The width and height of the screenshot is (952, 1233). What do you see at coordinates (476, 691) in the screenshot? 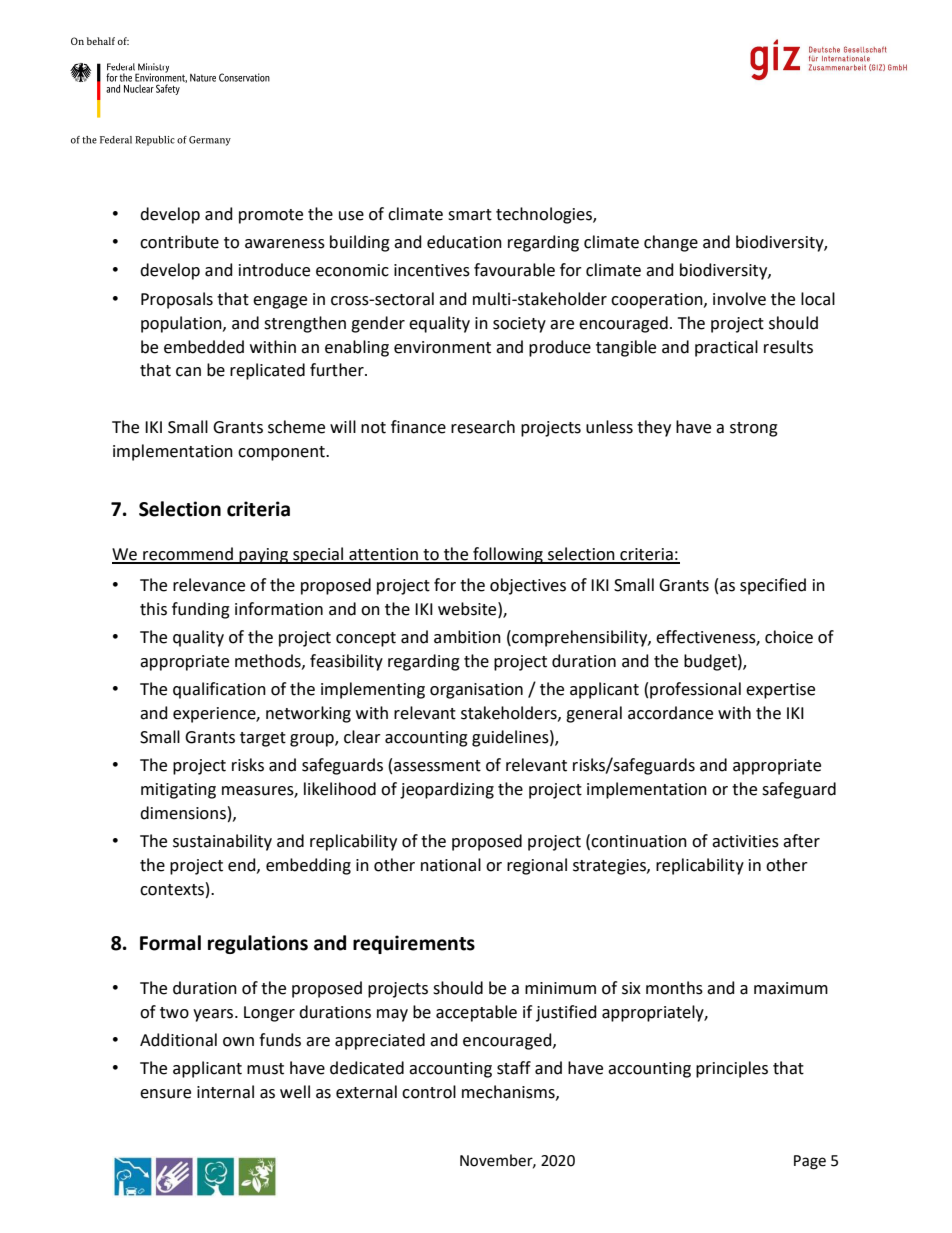
I see `organisation` at bounding box center [476, 691].
